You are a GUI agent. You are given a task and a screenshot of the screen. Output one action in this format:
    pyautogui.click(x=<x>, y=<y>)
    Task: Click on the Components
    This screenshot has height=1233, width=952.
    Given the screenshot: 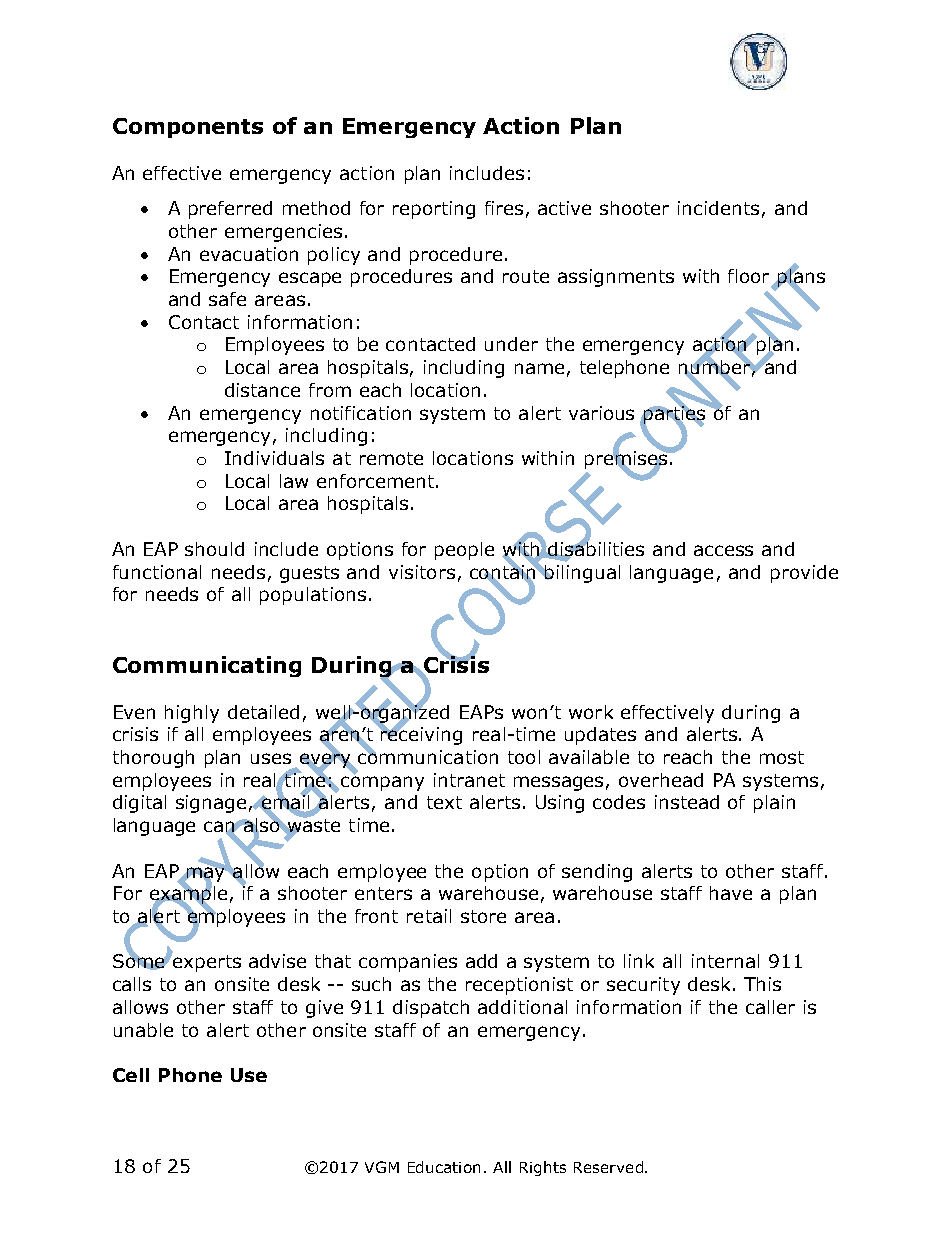 What is the action you would take?
    pyautogui.click(x=188, y=128)
